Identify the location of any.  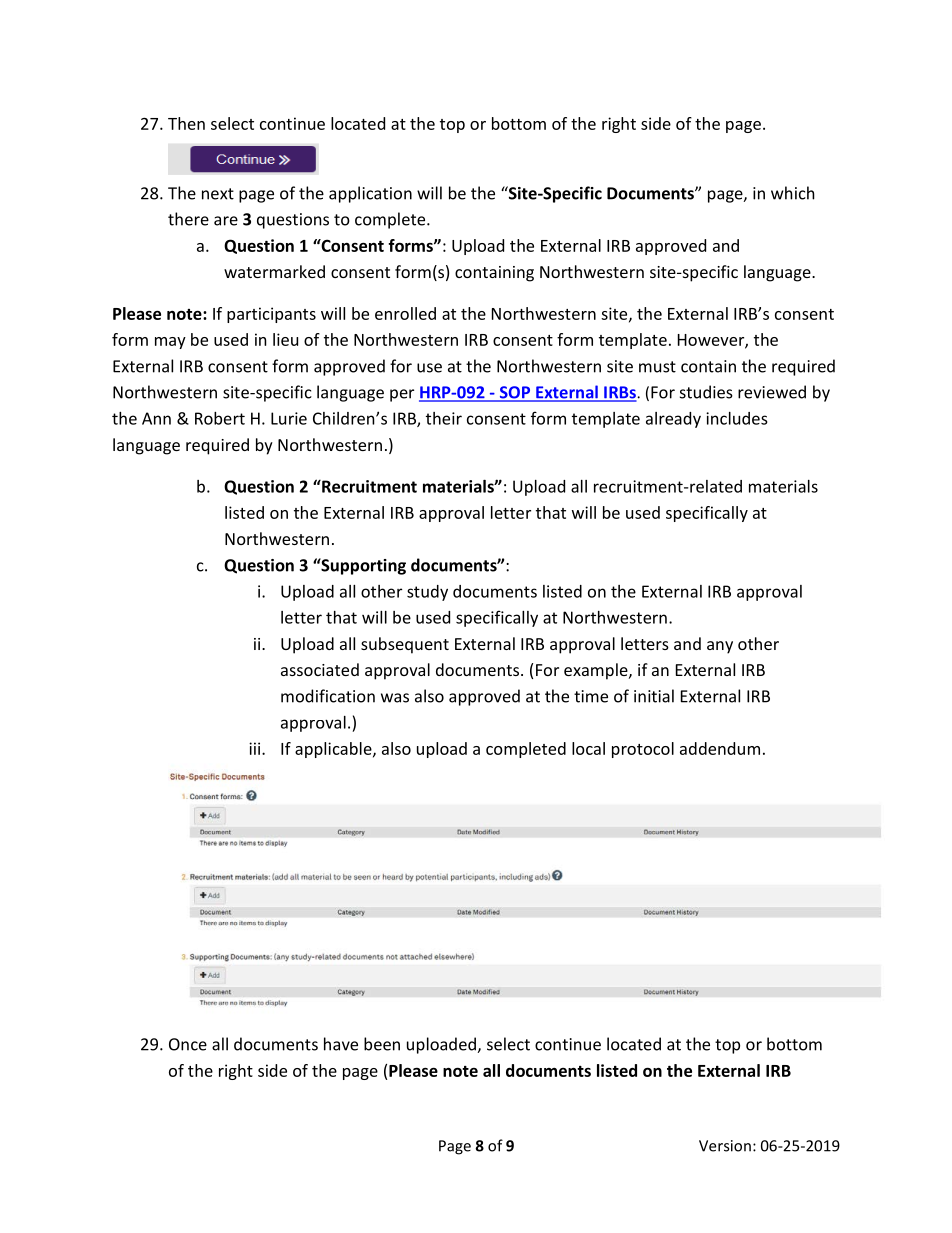
(720, 647).
